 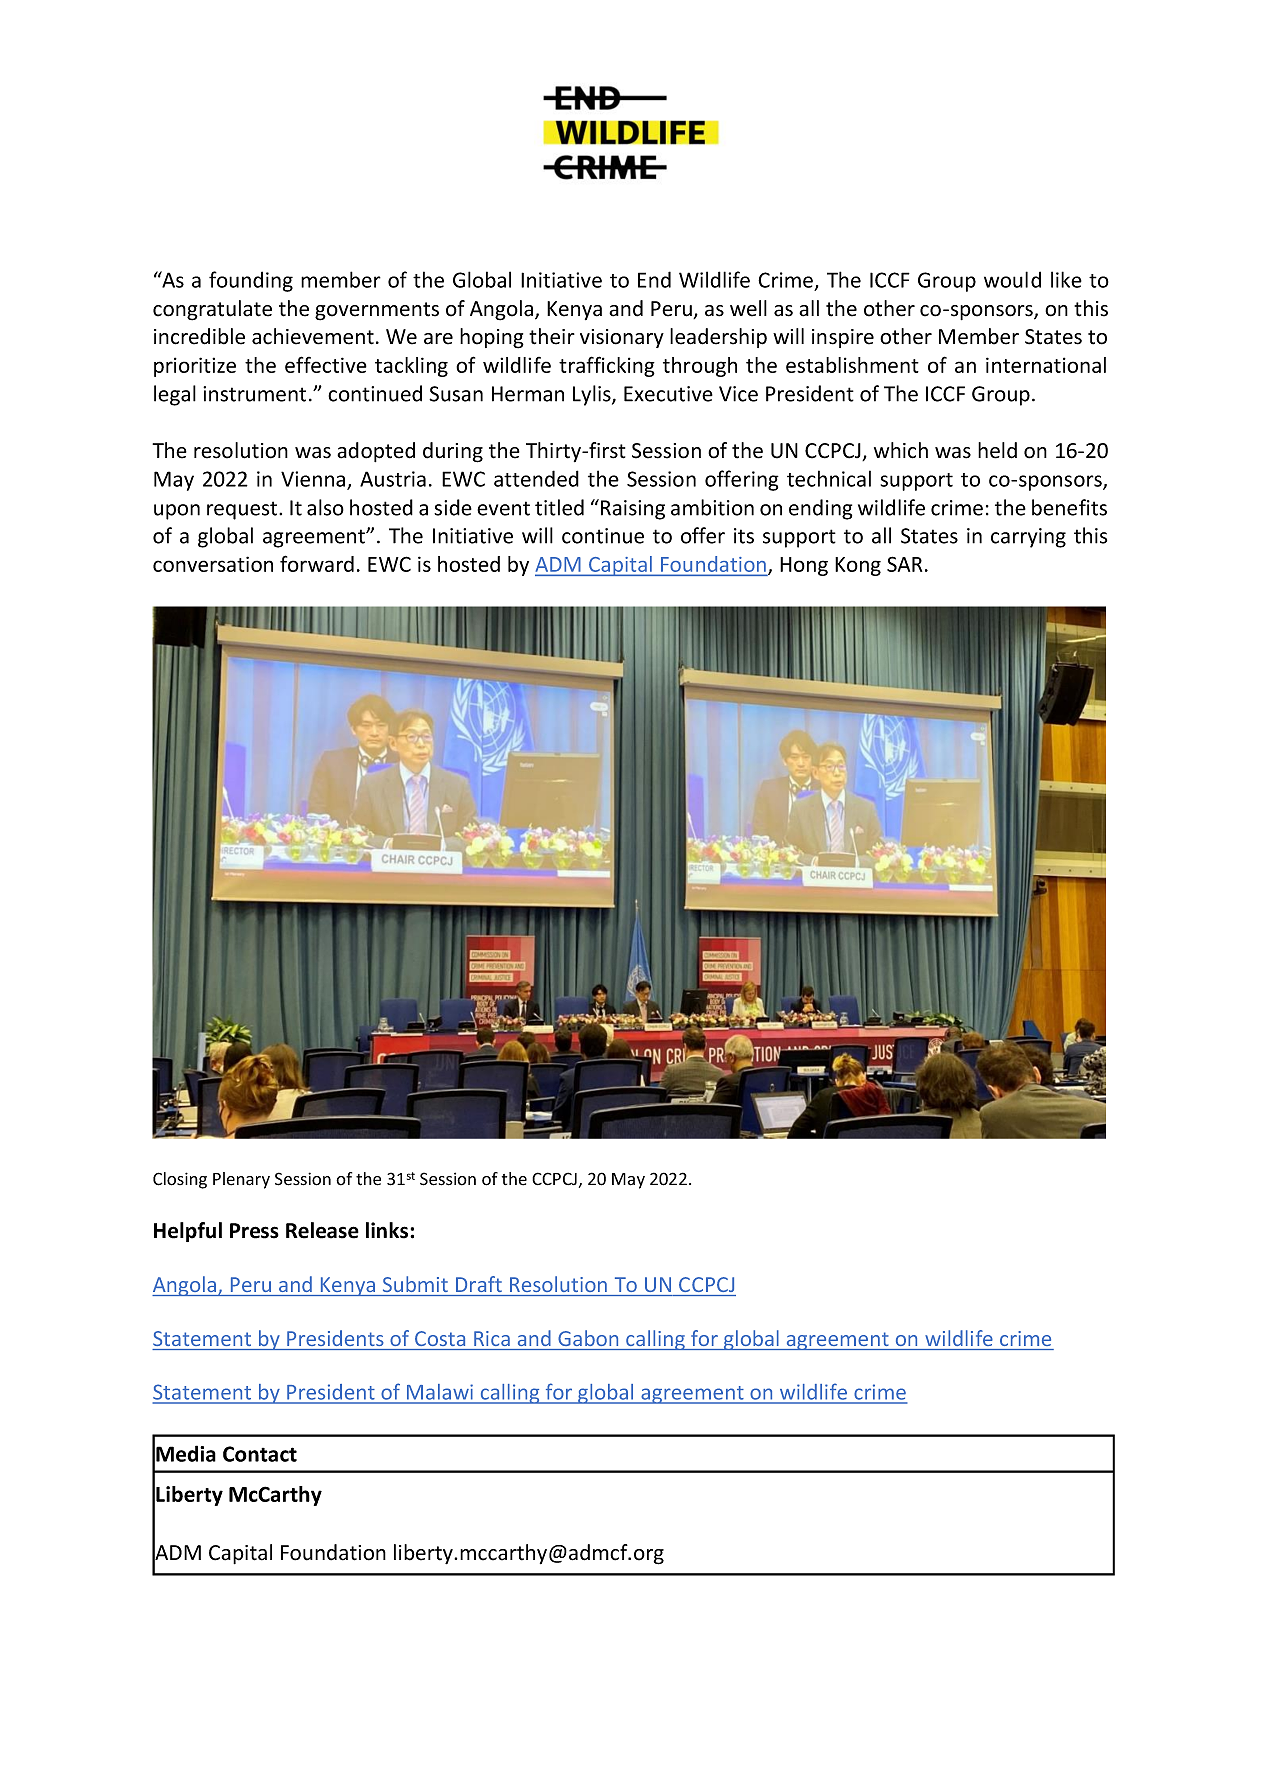 I want to click on Contact, so click(x=260, y=1454).
